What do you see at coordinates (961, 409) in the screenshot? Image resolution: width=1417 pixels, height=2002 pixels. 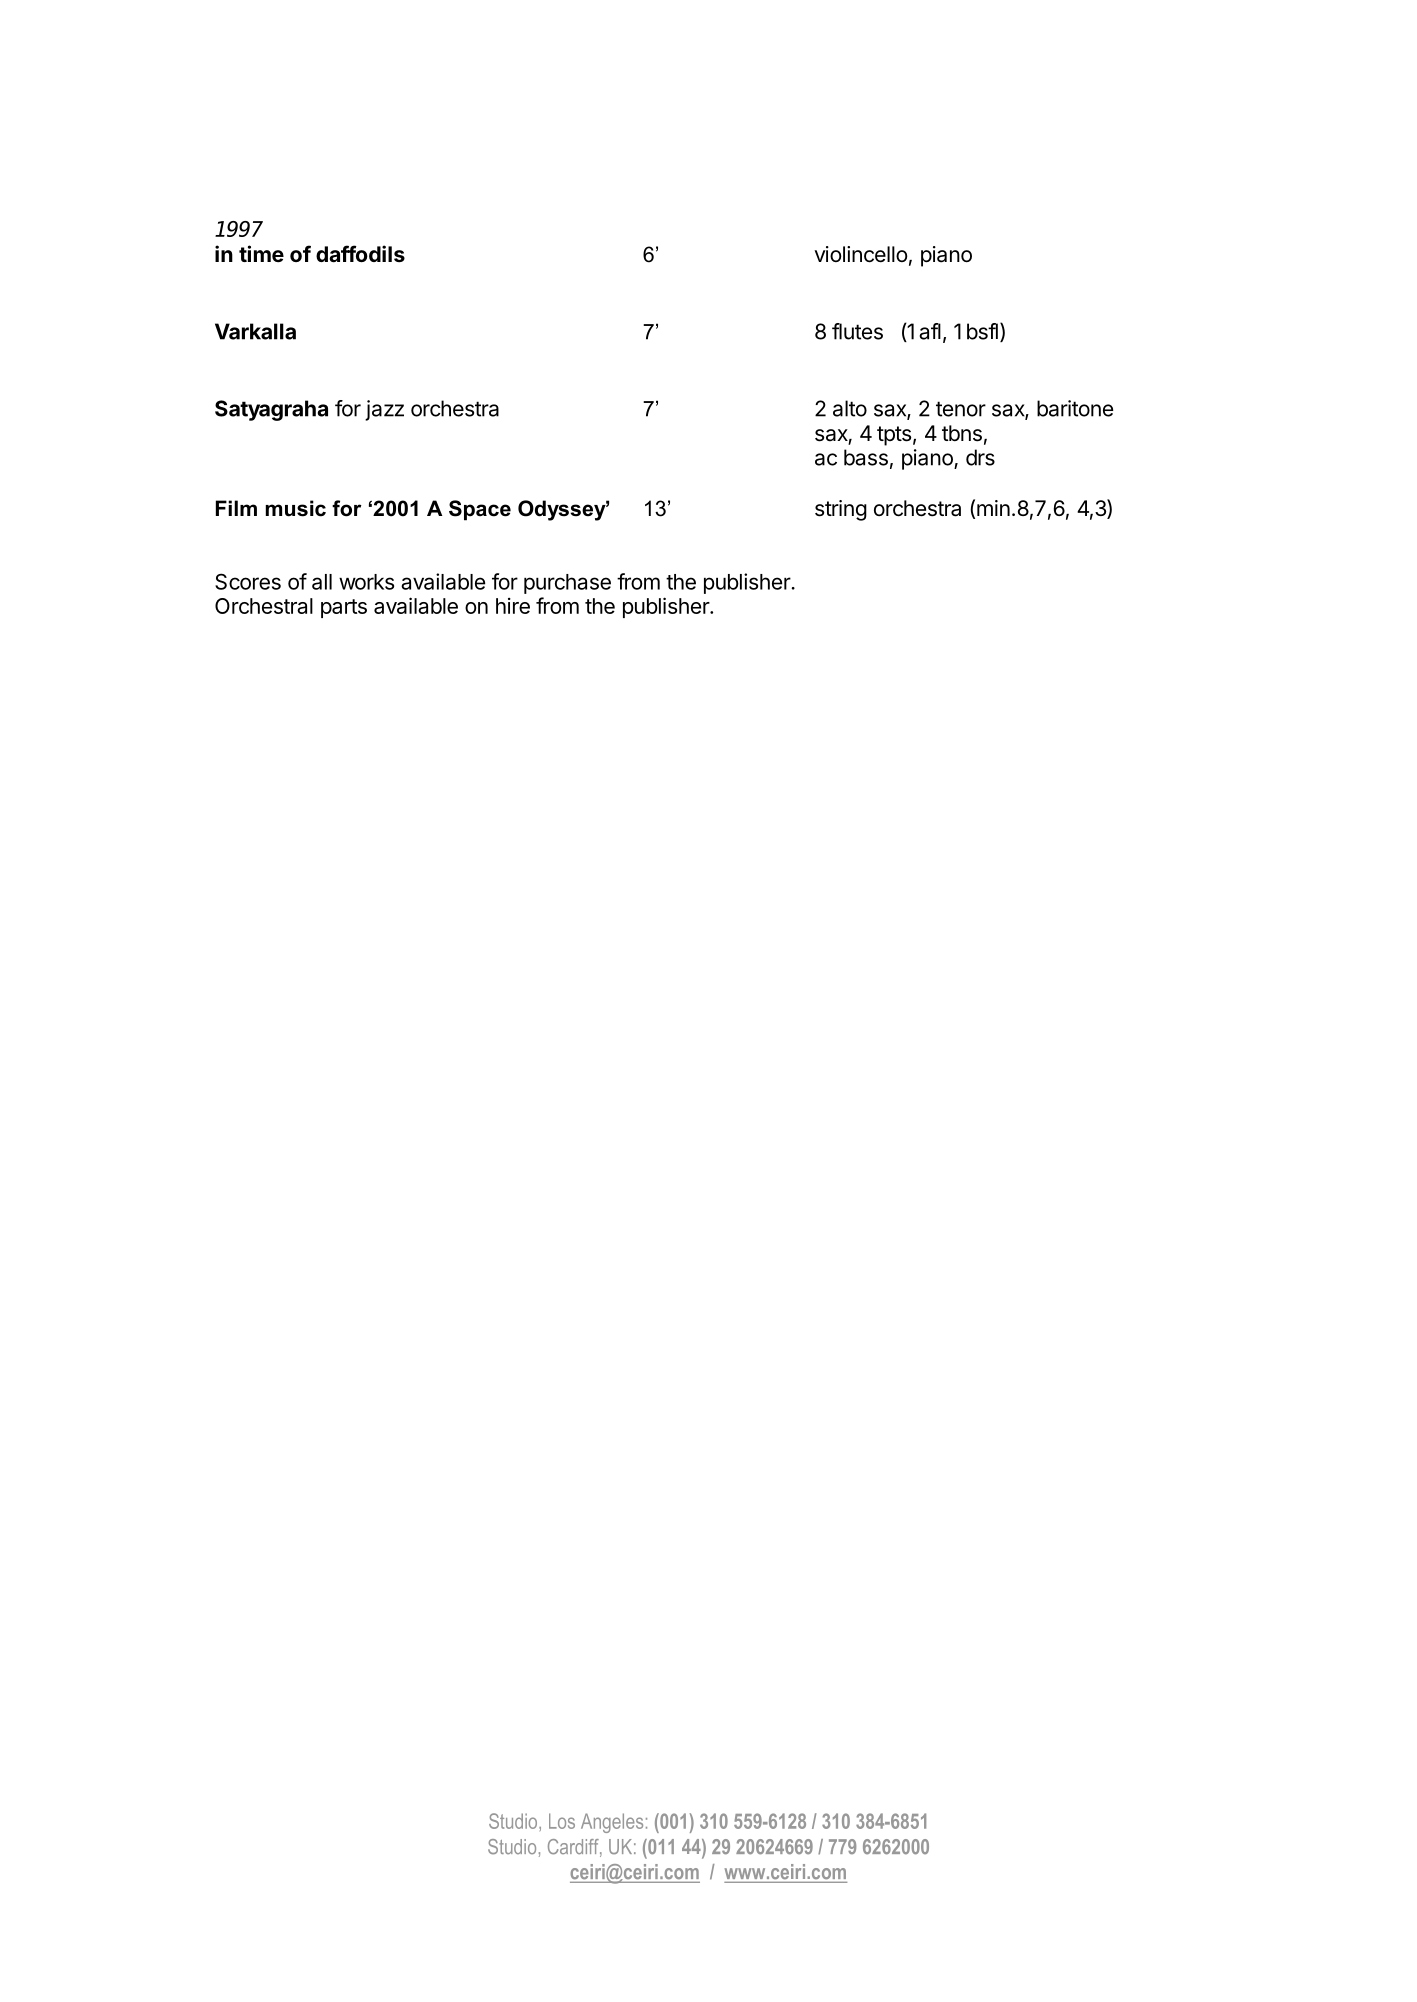 I see `tenor` at bounding box center [961, 409].
